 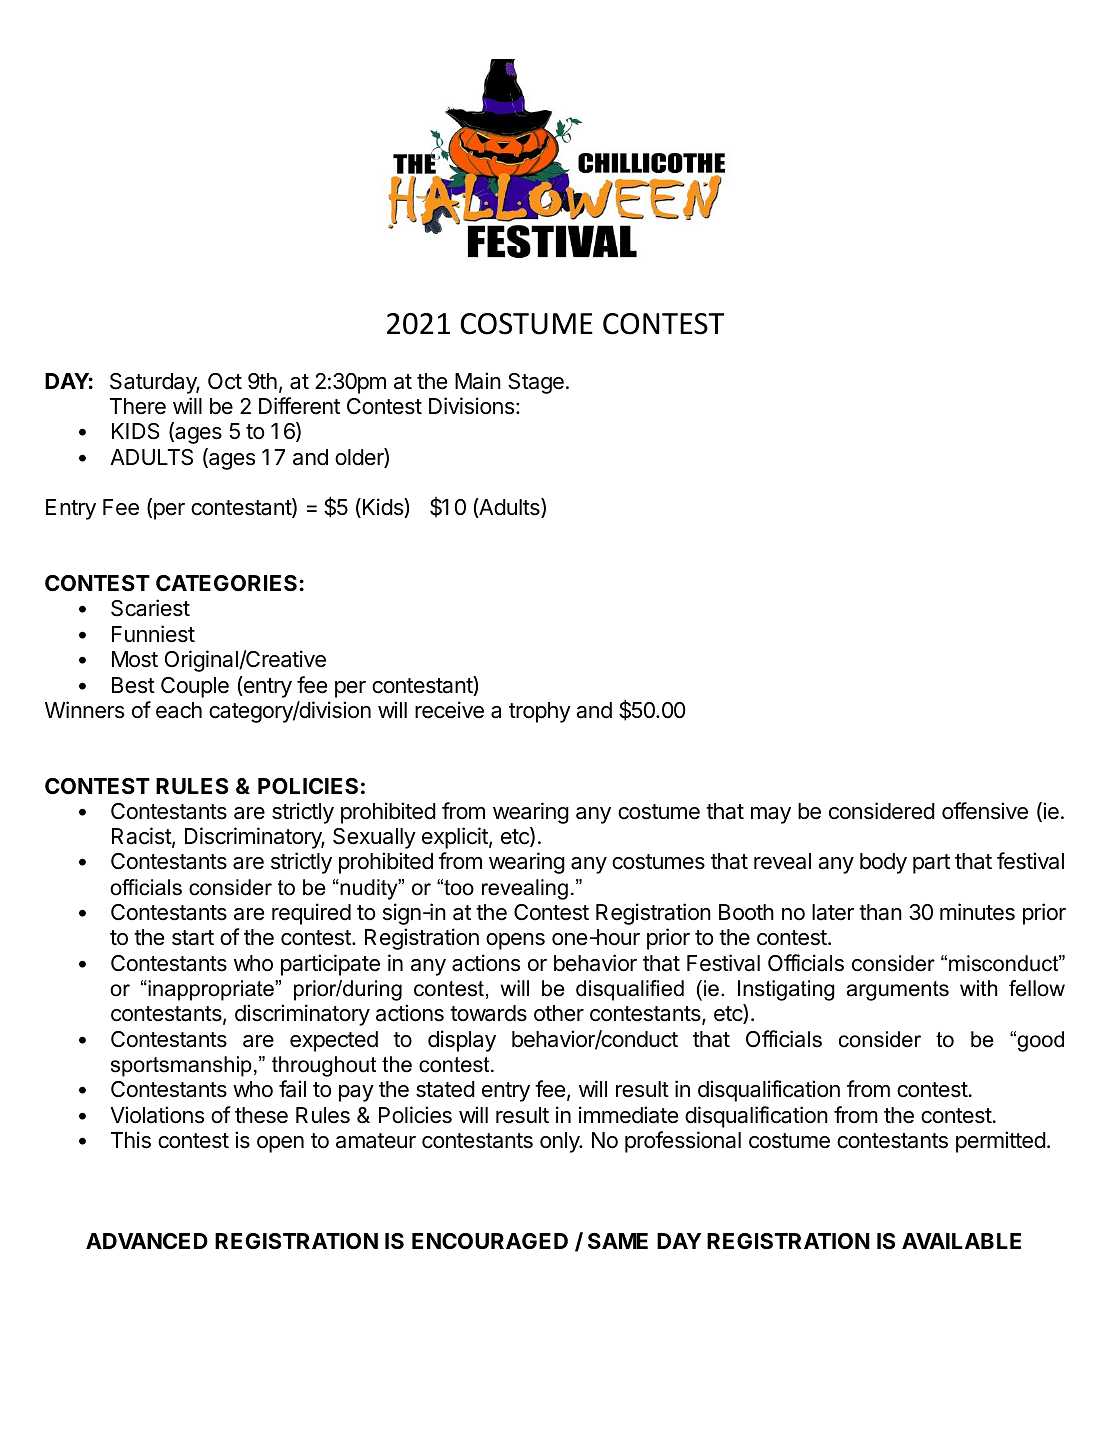 I want to click on Main, so click(x=478, y=381).
